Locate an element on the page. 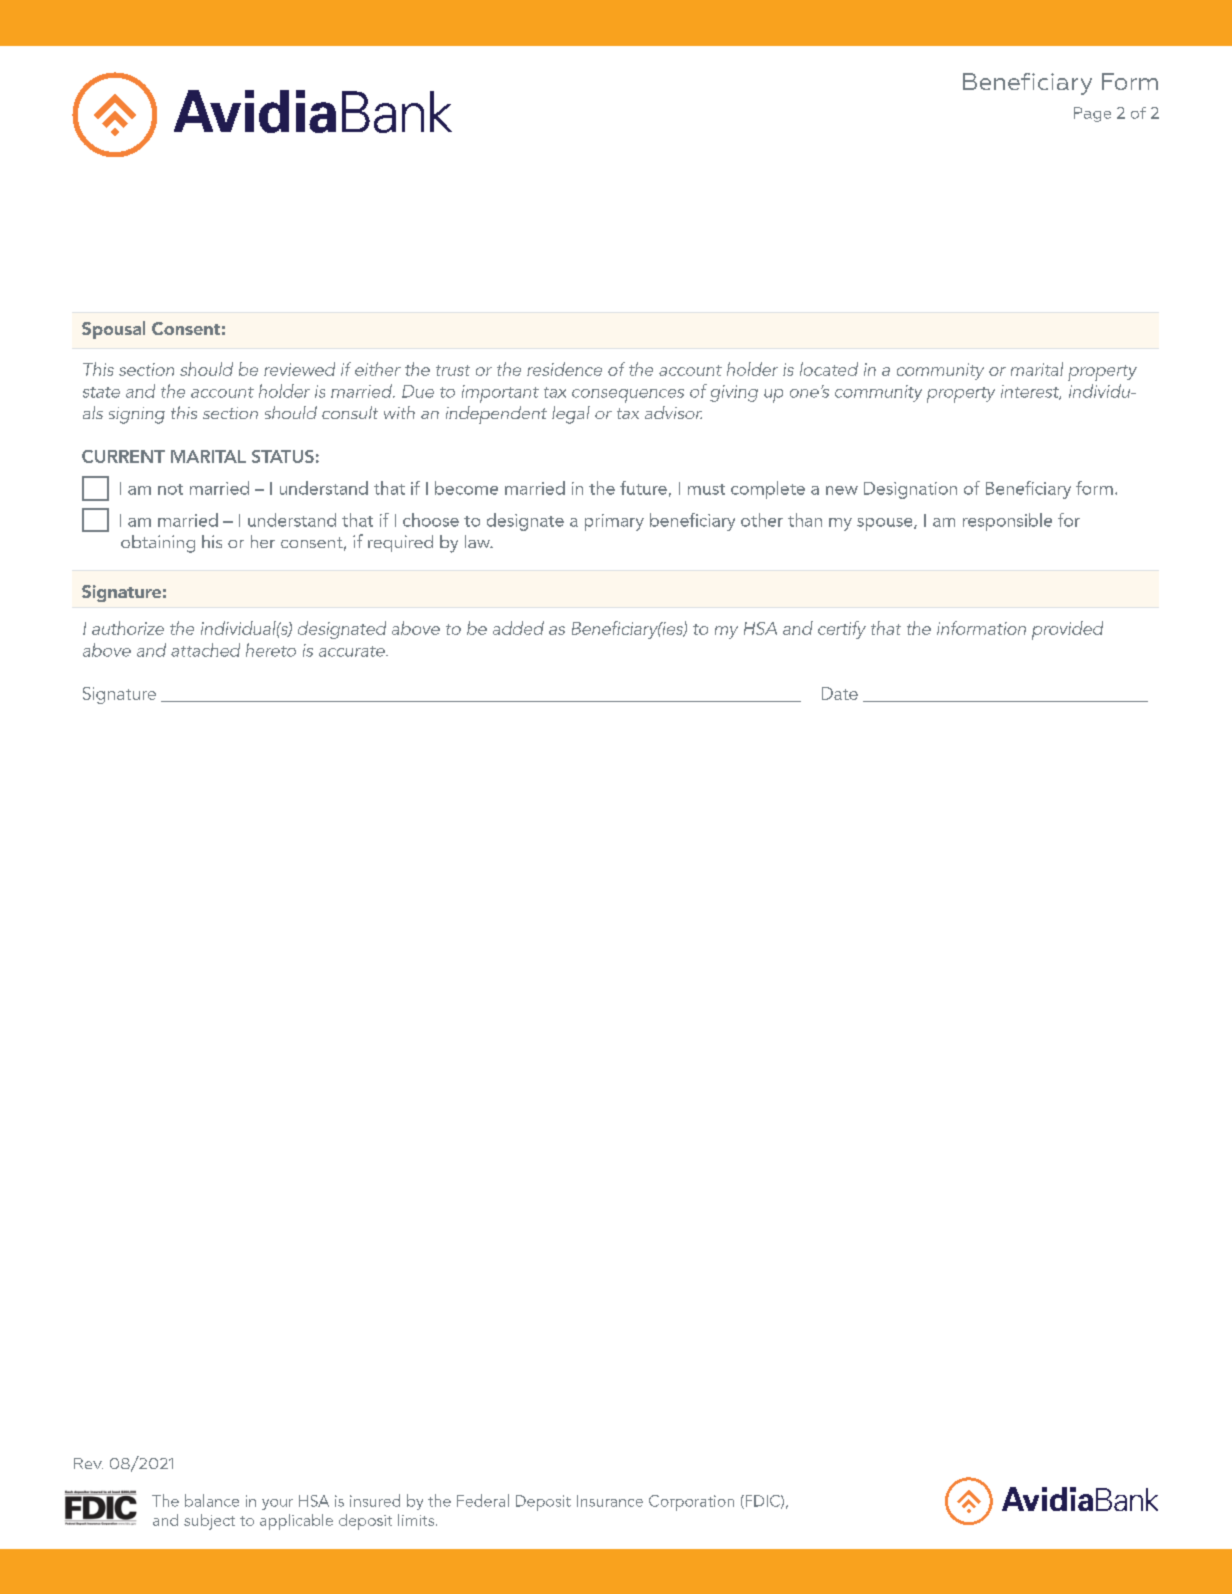 Image resolution: width=1232 pixels, height=1594 pixels. added is located at coordinates (518, 628).
